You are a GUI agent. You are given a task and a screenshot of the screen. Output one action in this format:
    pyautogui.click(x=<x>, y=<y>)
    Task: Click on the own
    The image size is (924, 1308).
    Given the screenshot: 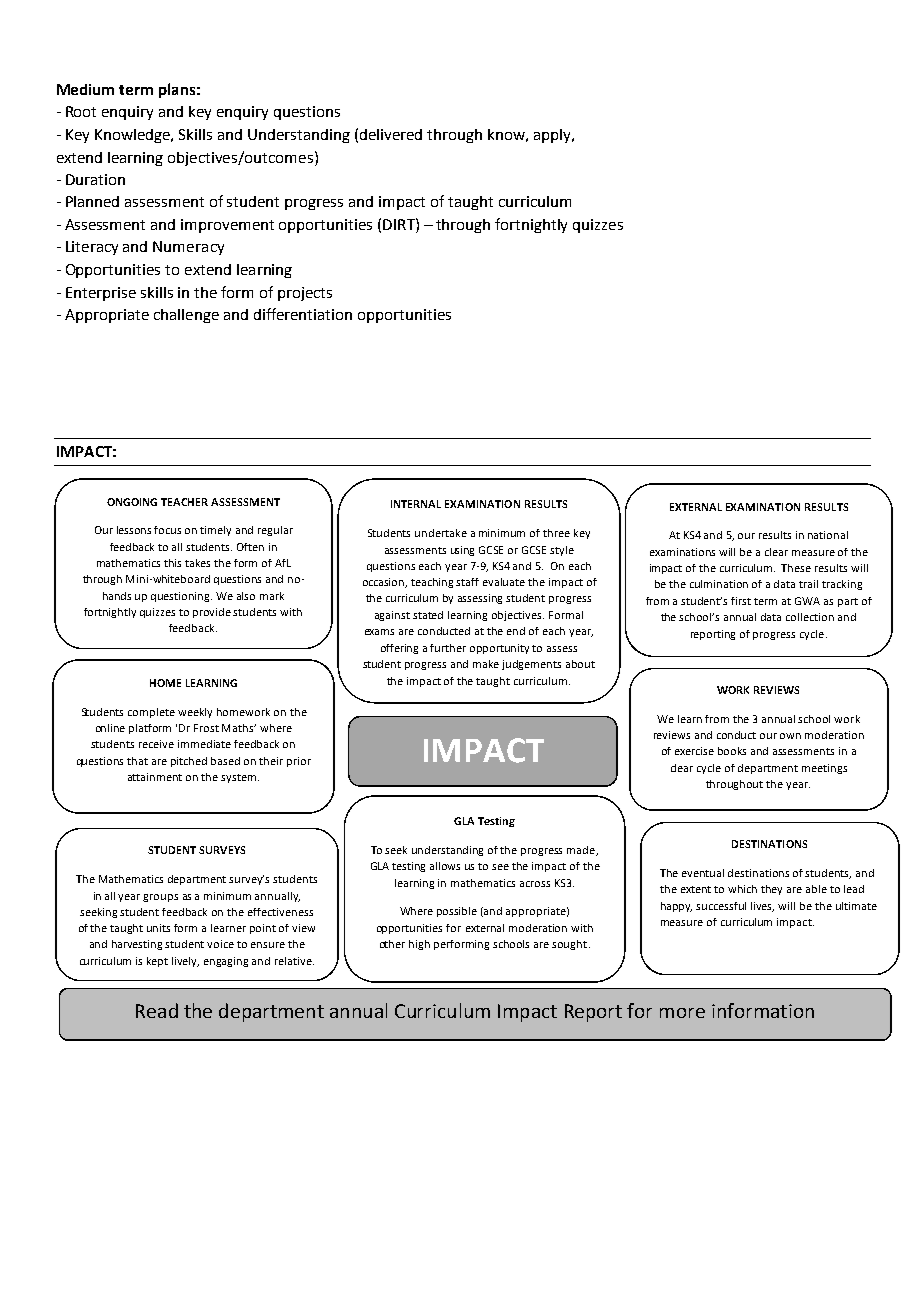 What is the action you would take?
    pyautogui.click(x=790, y=736)
